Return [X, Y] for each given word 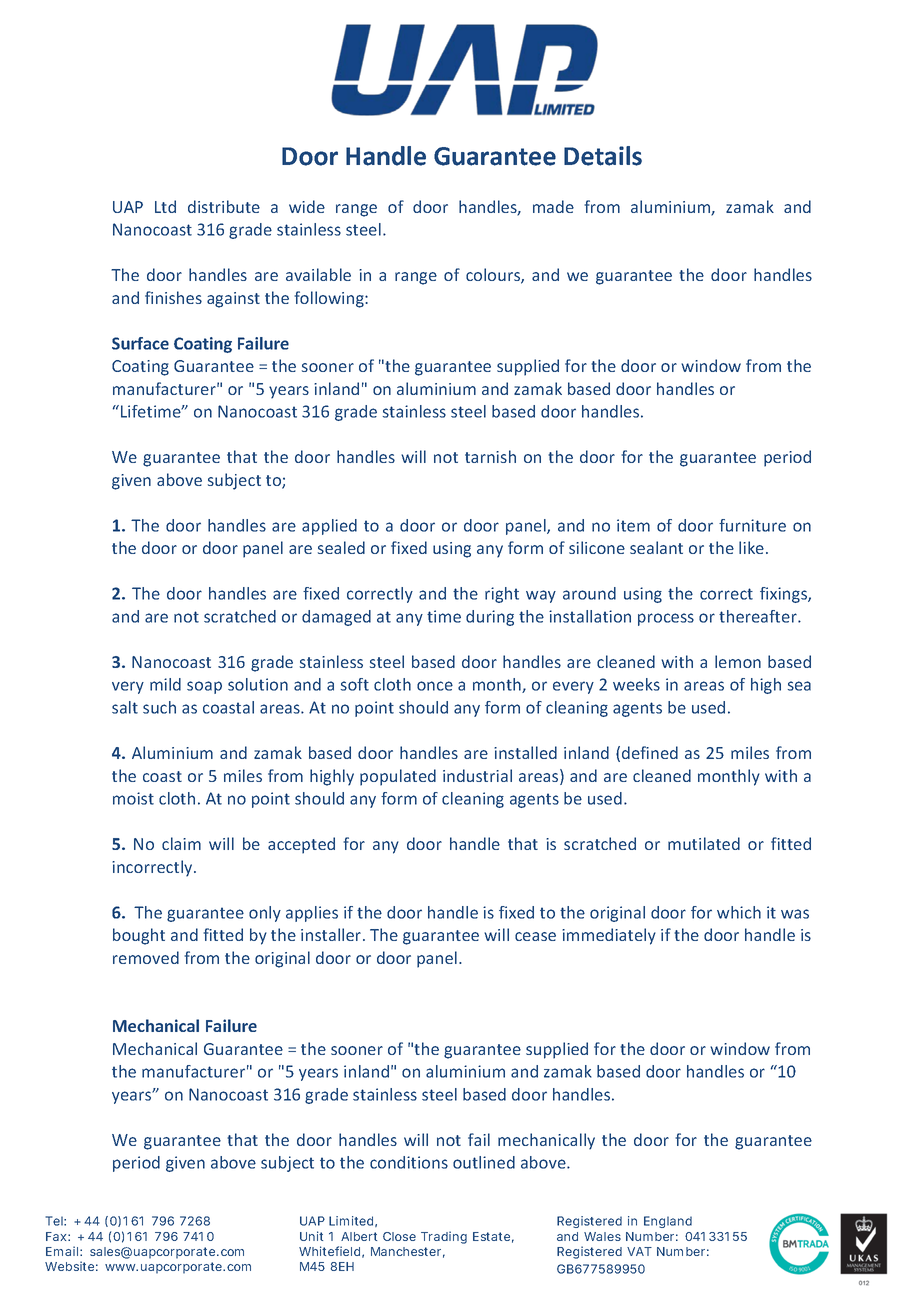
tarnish [490, 456]
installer [332, 934]
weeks [636, 684]
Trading [444, 1237]
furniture [752, 525]
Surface [140, 343]
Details [603, 156]
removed [146, 957]
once [435, 686]
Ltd [165, 206]
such [159, 707]
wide [307, 206]
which [739, 912]
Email [63, 1251]
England [668, 1222]
